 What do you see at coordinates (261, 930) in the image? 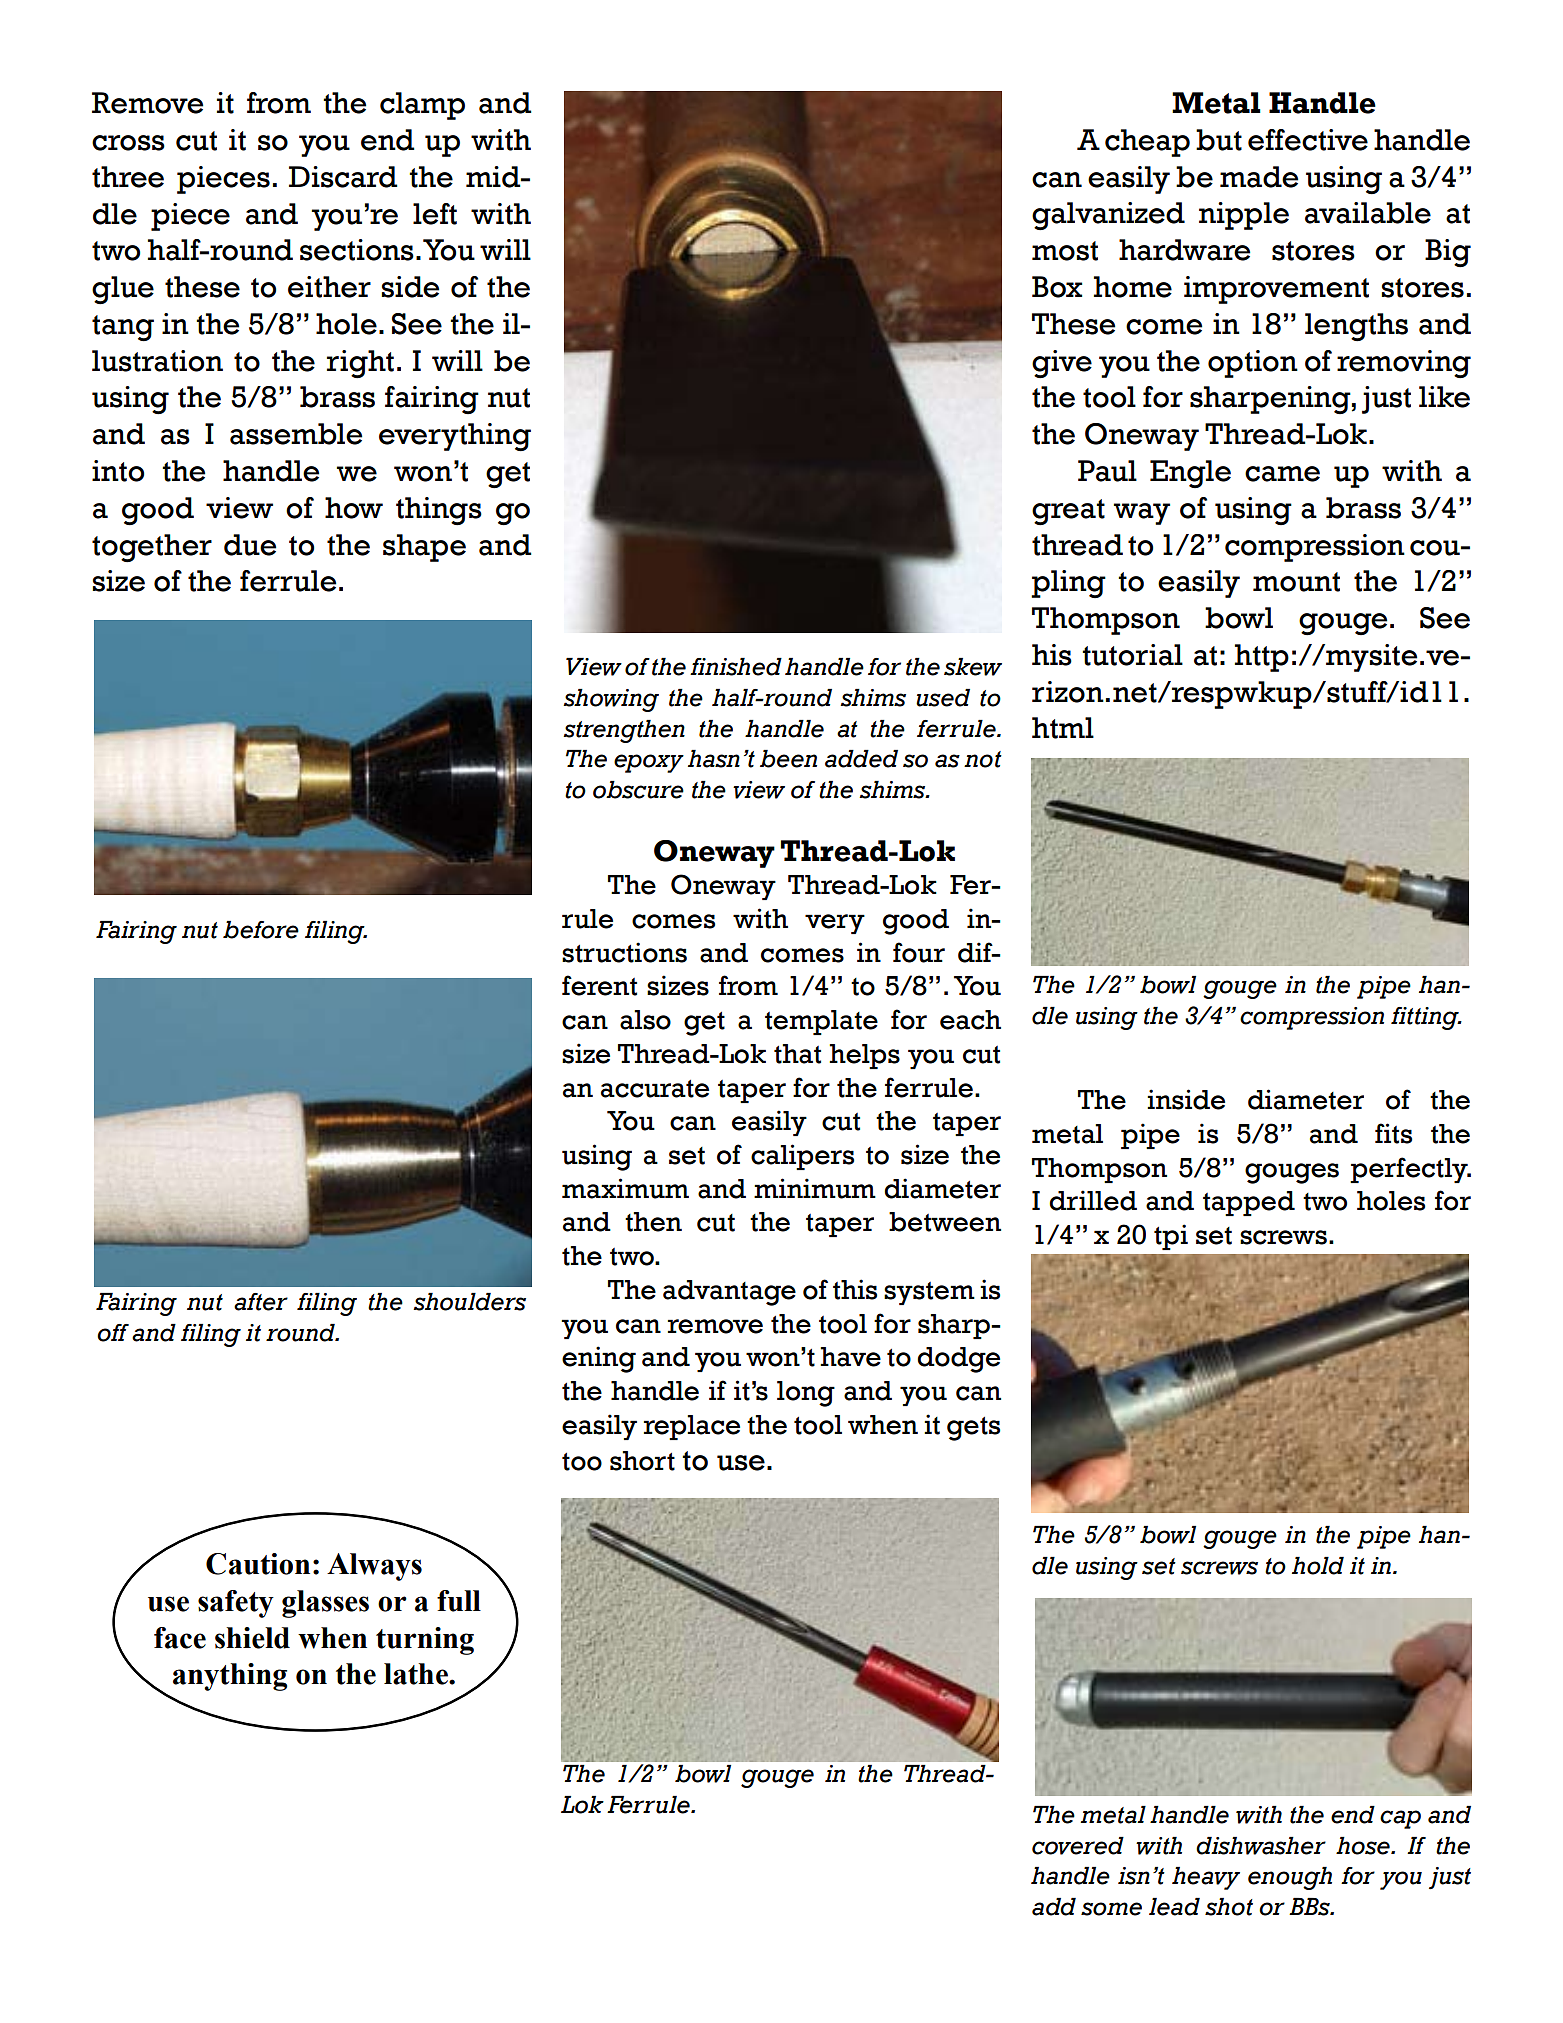
I see `before` at bounding box center [261, 930].
